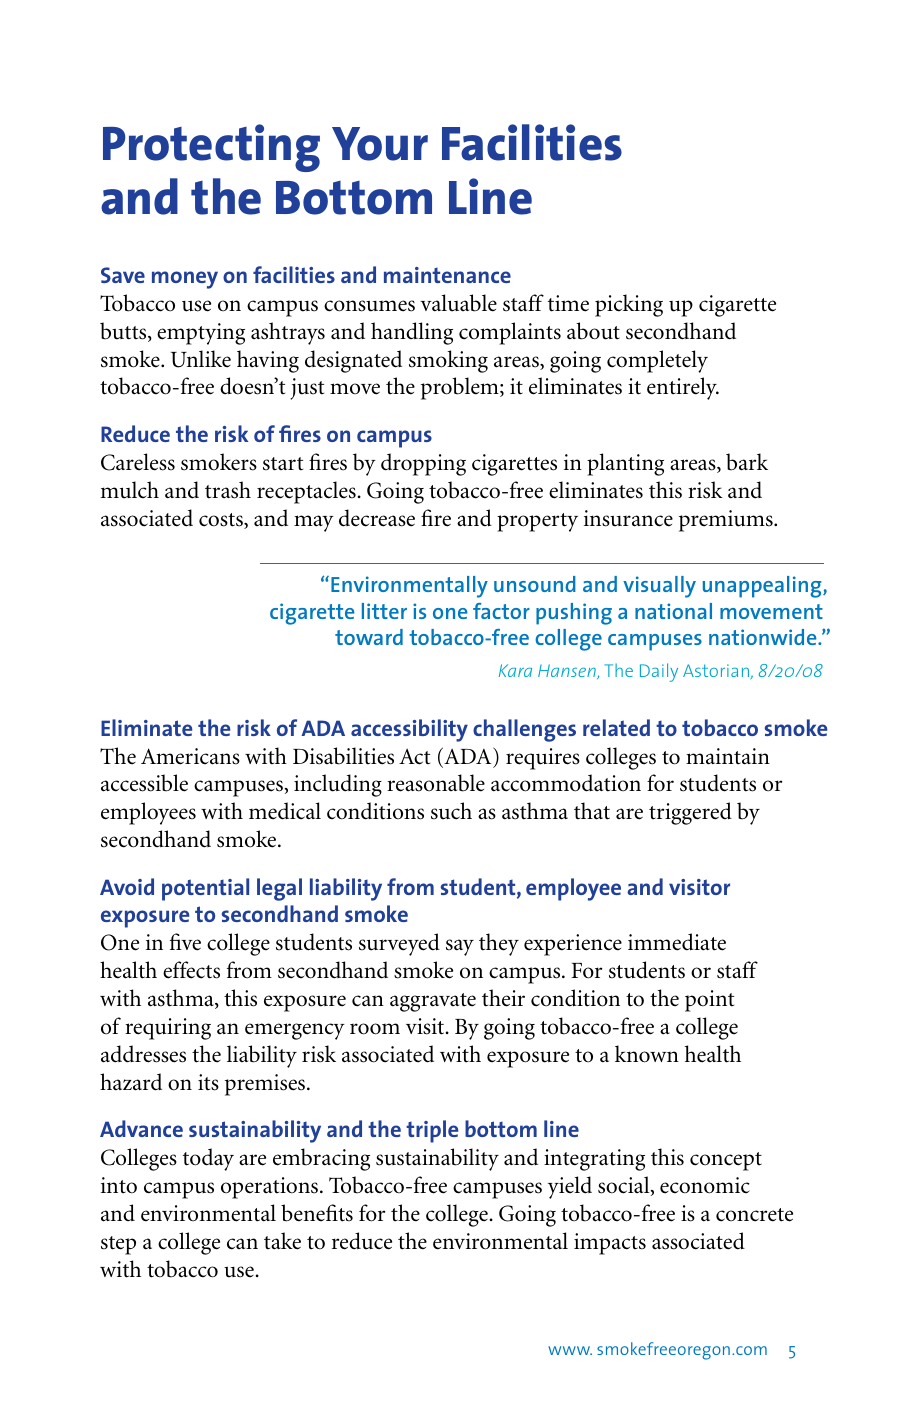 The width and height of the screenshot is (922, 1425). I want to click on impacts, so click(610, 1244).
